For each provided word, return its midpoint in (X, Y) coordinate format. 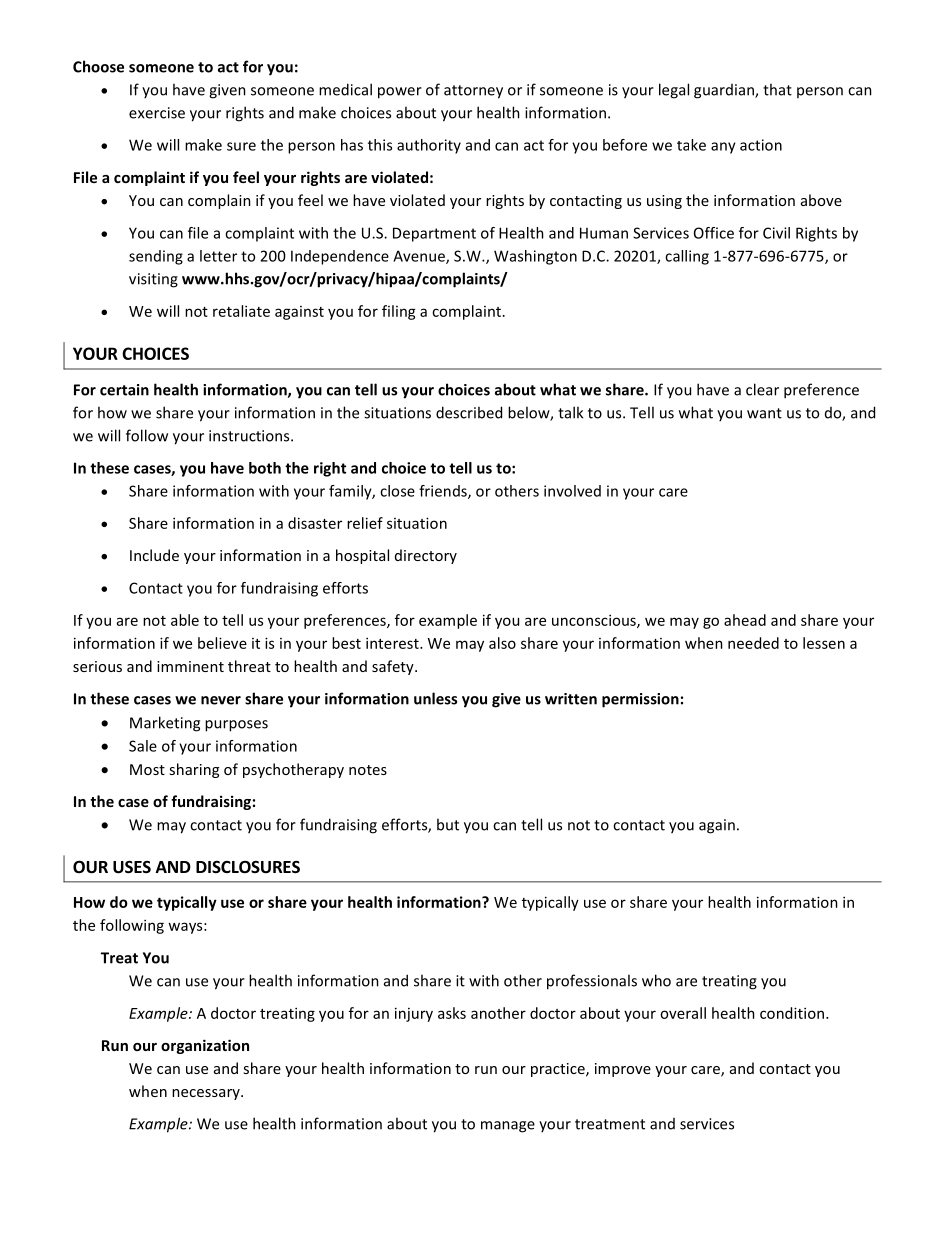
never (221, 700)
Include (154, 555)
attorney (473, 92)
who (656, 980)
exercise (157, 113)
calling (687, 257)
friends (444, 492)
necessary (207, 1094)
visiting (153, 280)
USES (132, 867)
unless (435, 698)
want (764, 413)
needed (753, 643)
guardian (725, 91)
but (448, 824)
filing (399, 312)
